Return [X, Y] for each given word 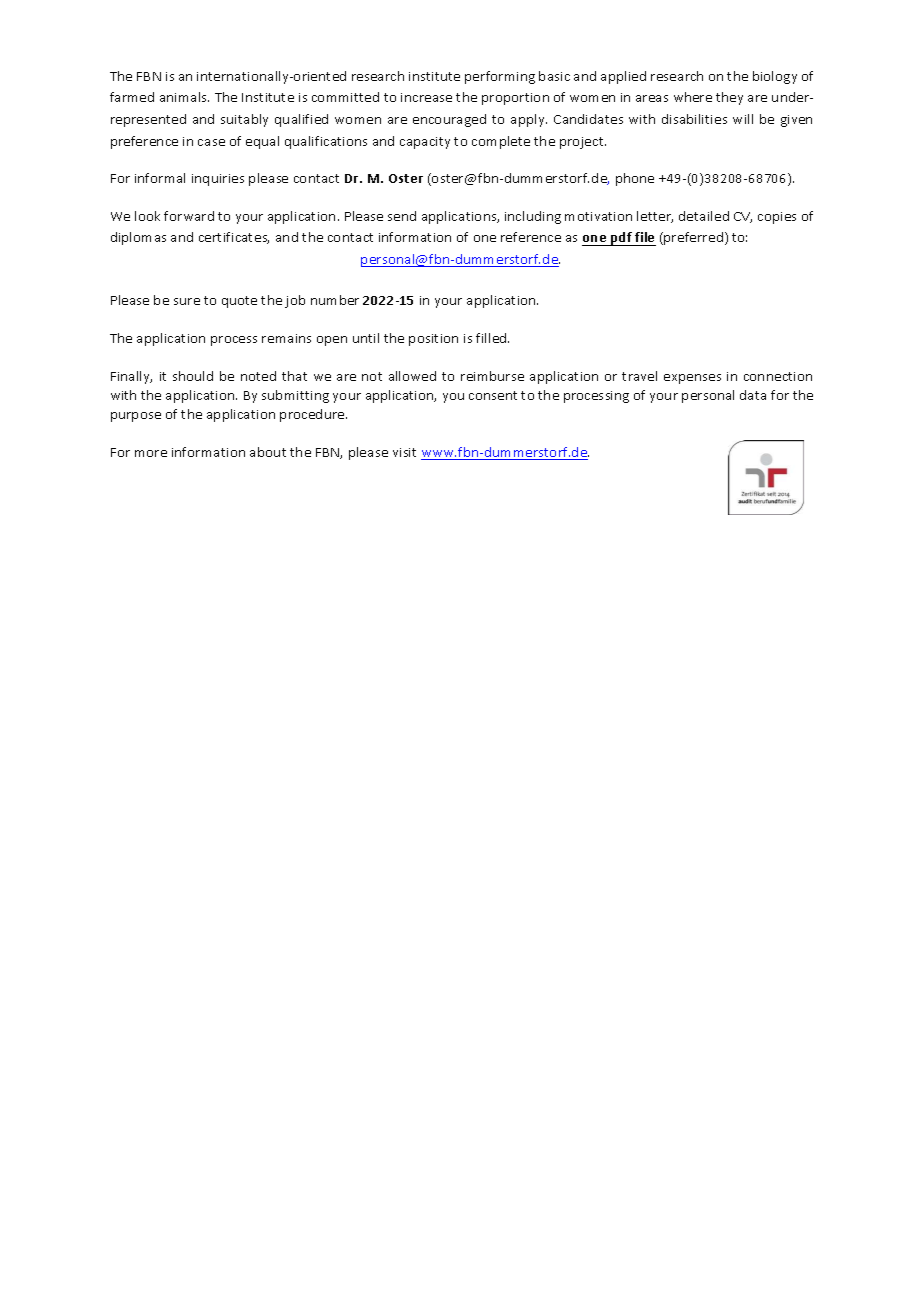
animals [184, 97]
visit [404, 452]
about [268, 452]
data [753, 395]
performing [500, 77]
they [729, 98]
